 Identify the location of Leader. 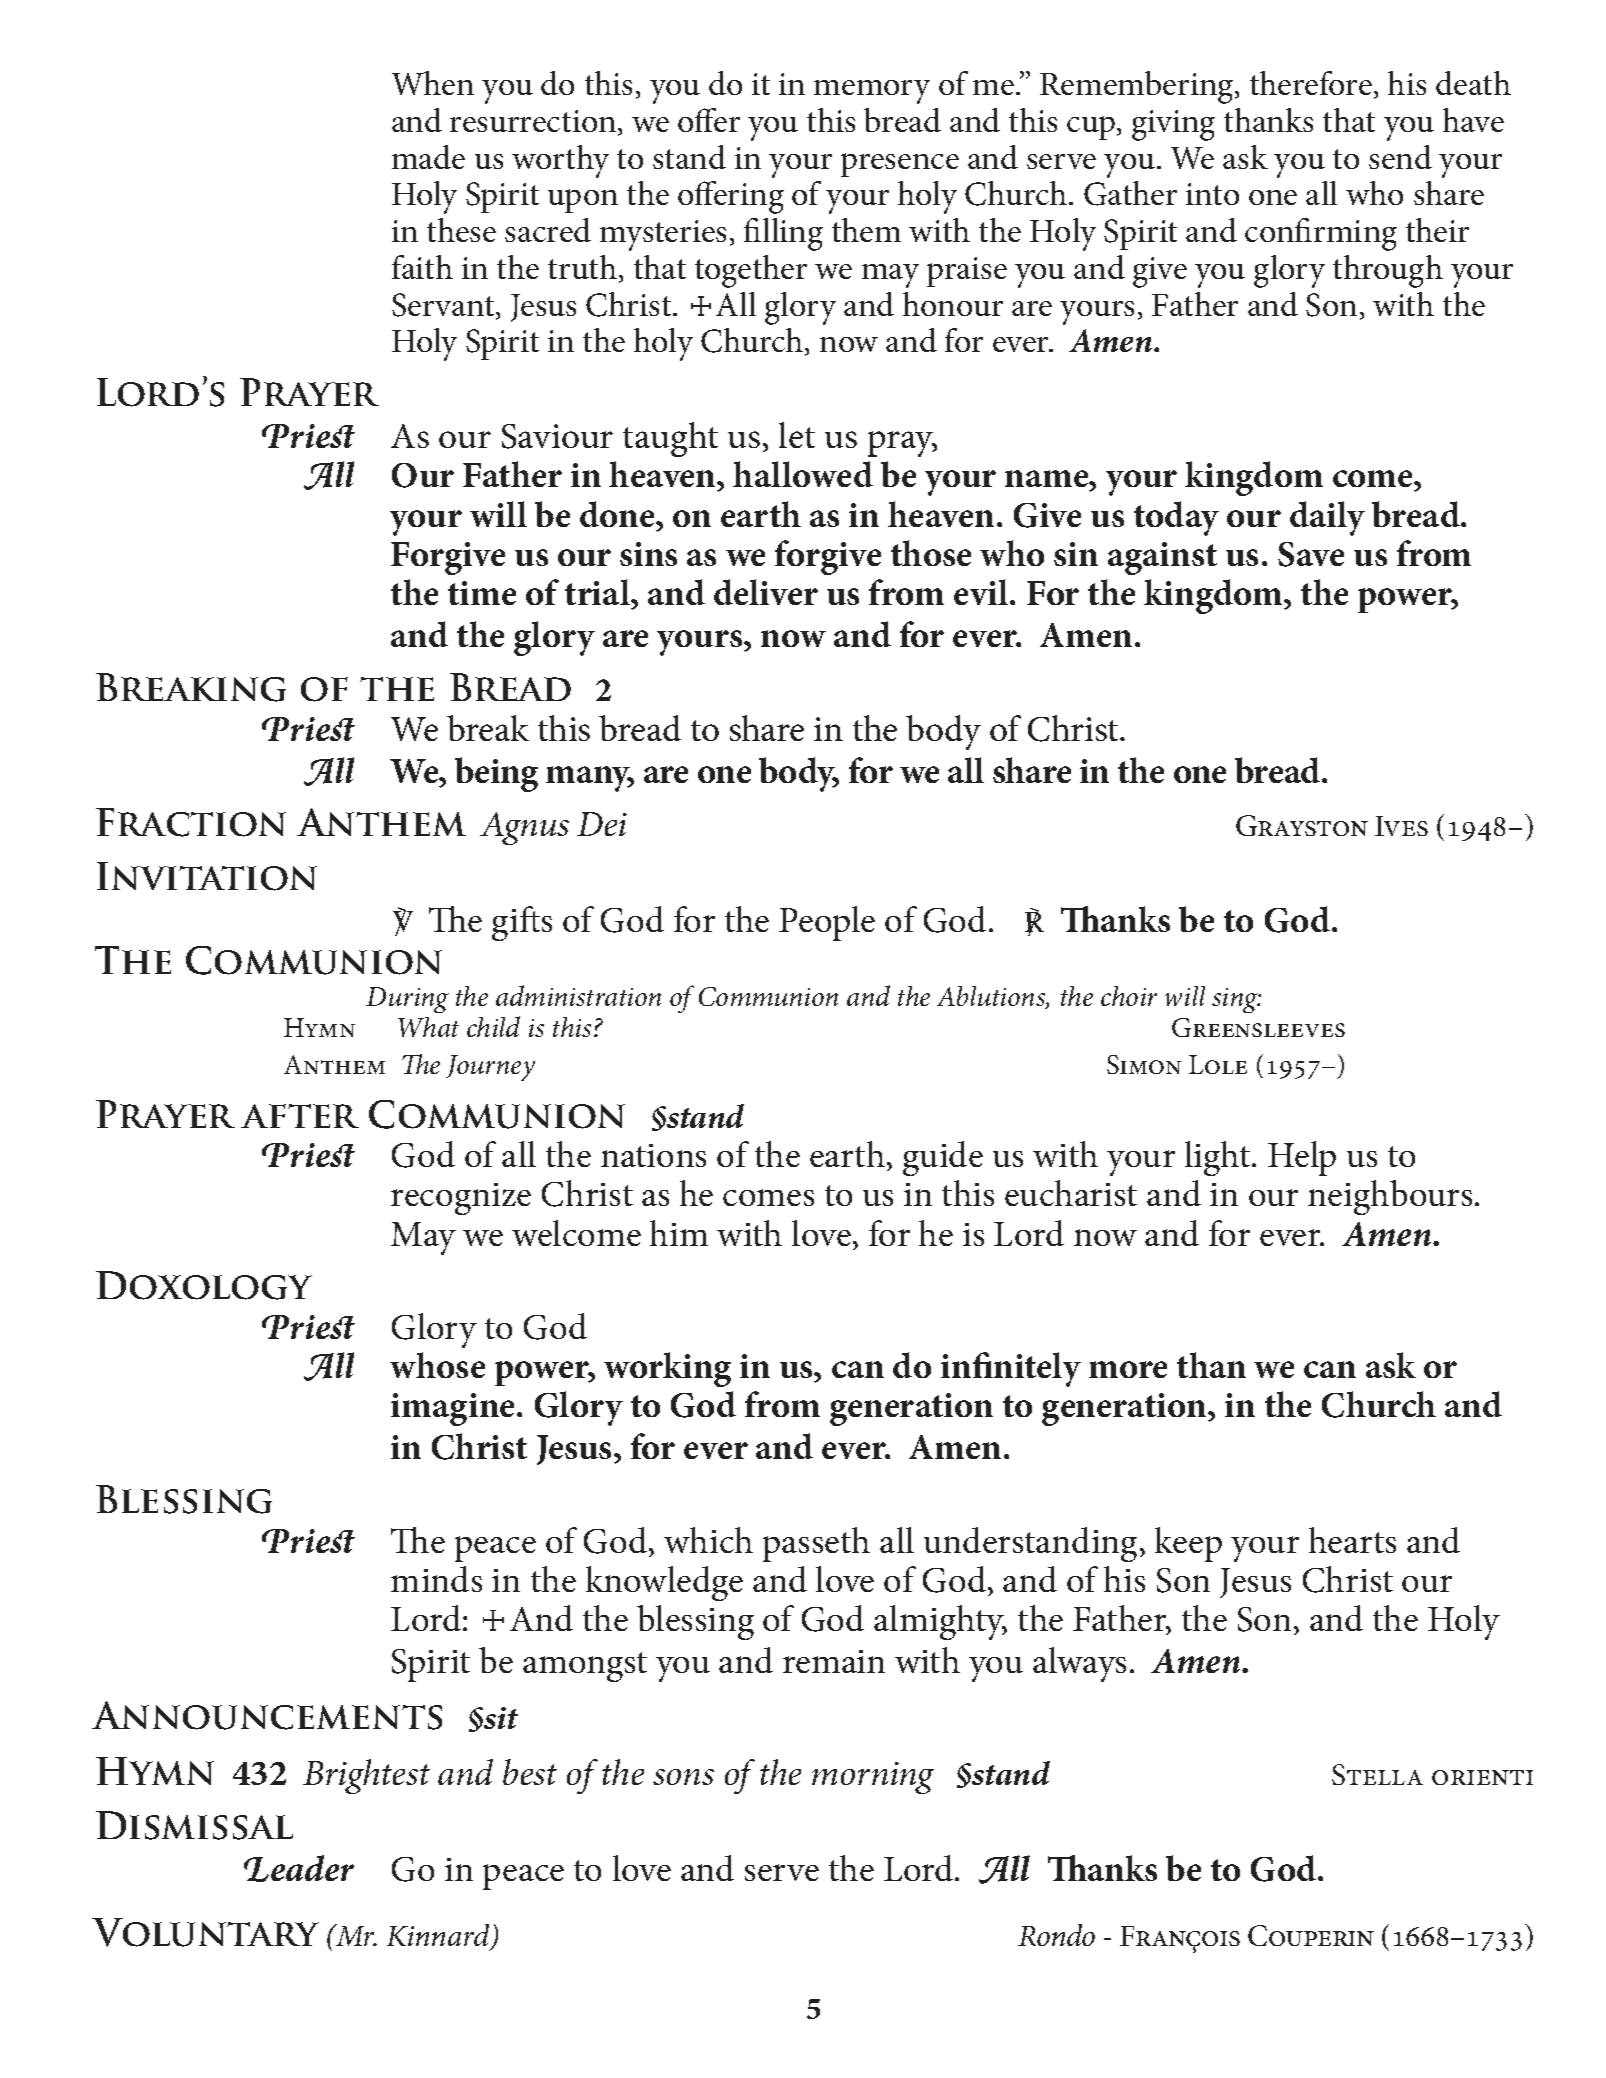
(299, 1868).
